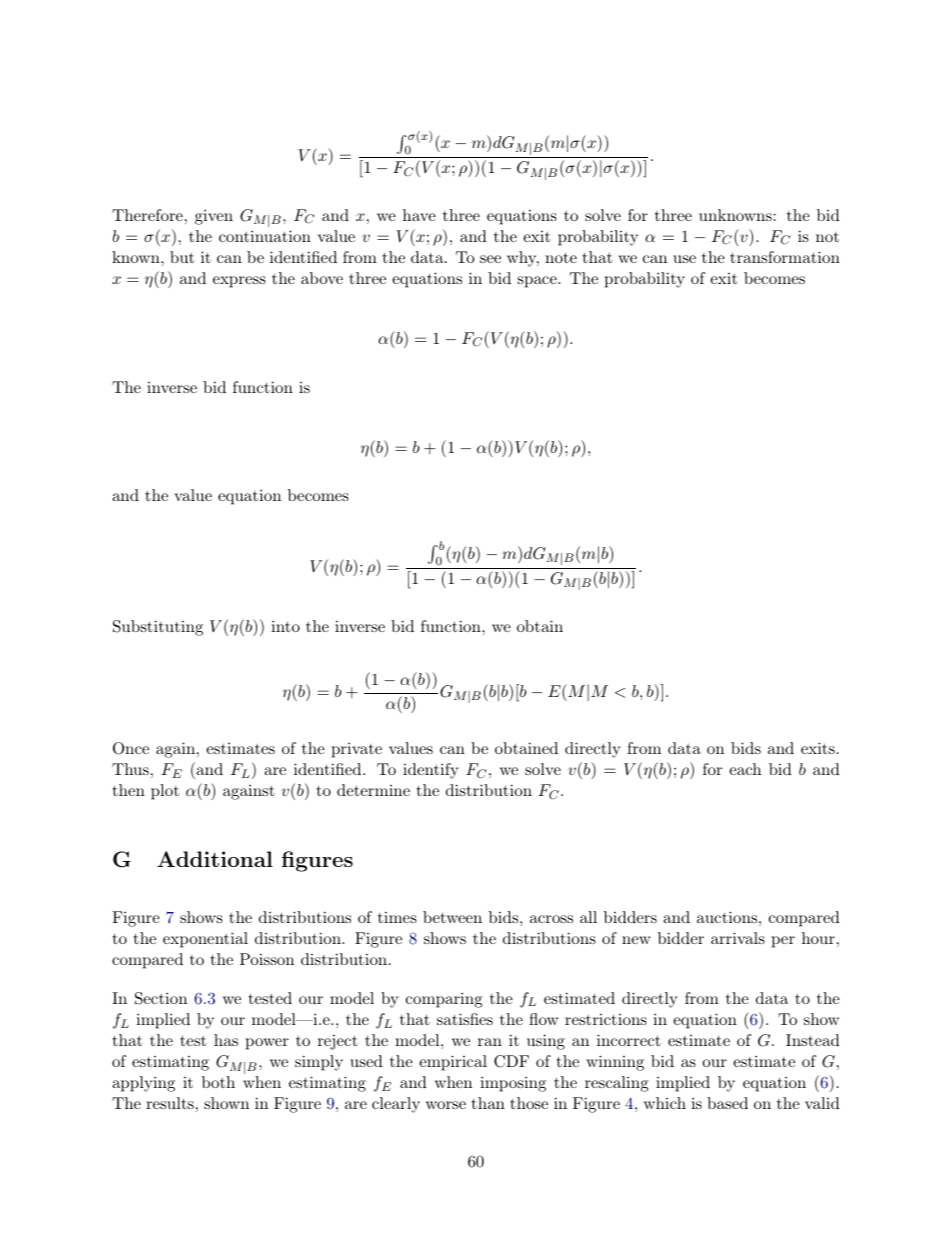  What do you see at coordinates (218, 1082) in the screenshot?
I see `both` at bounding box center [218, 1082].
